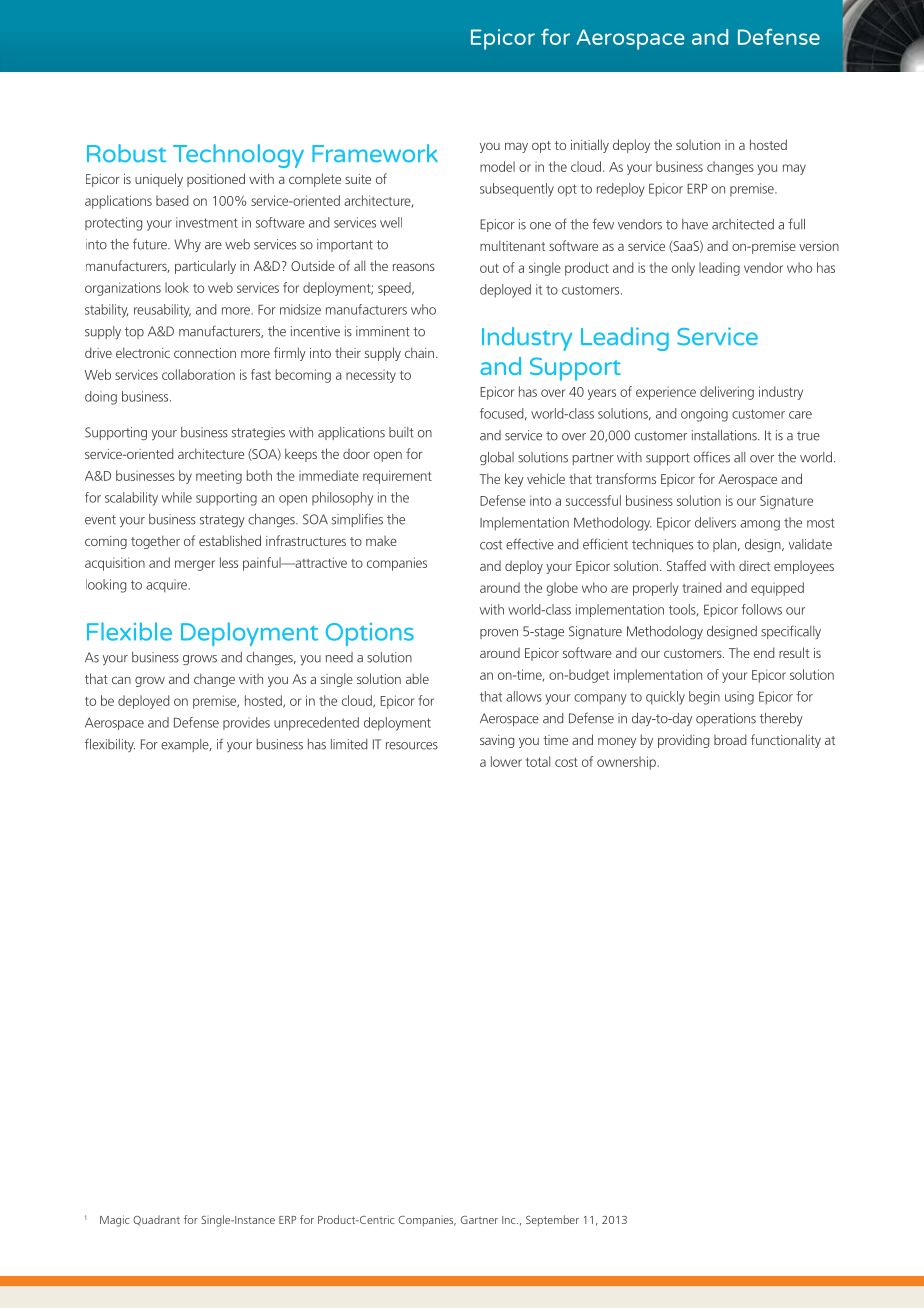 The width and height of the screenshot is (924, 1308). What do you see at coordinates (739, 698) in the screenshot?
I see `using` at bounding box center [739, 698].
